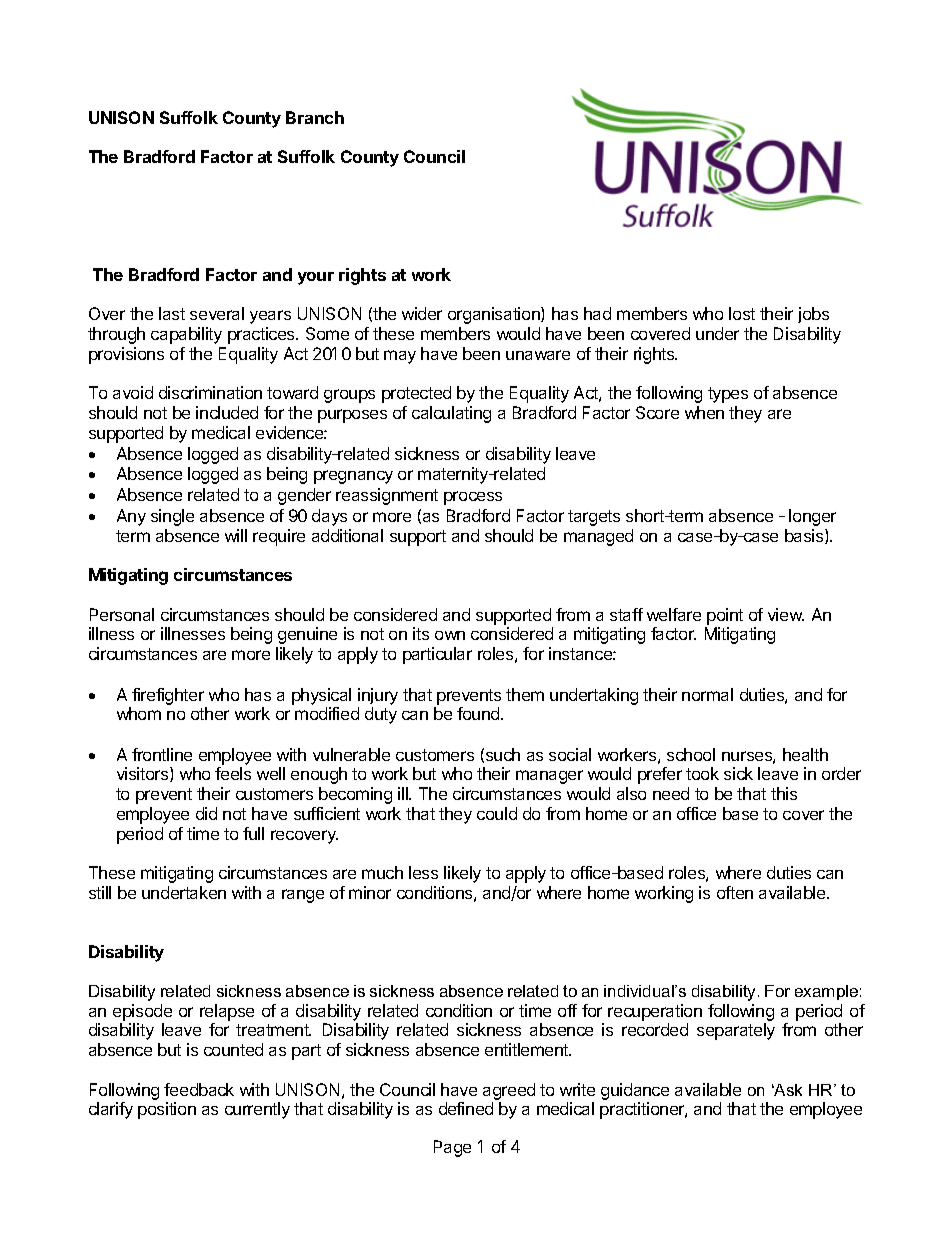 The width and height of the page is (952, 1233). Describe the element at coordinates (812, 517) in the page. I see `longer` at that location.
